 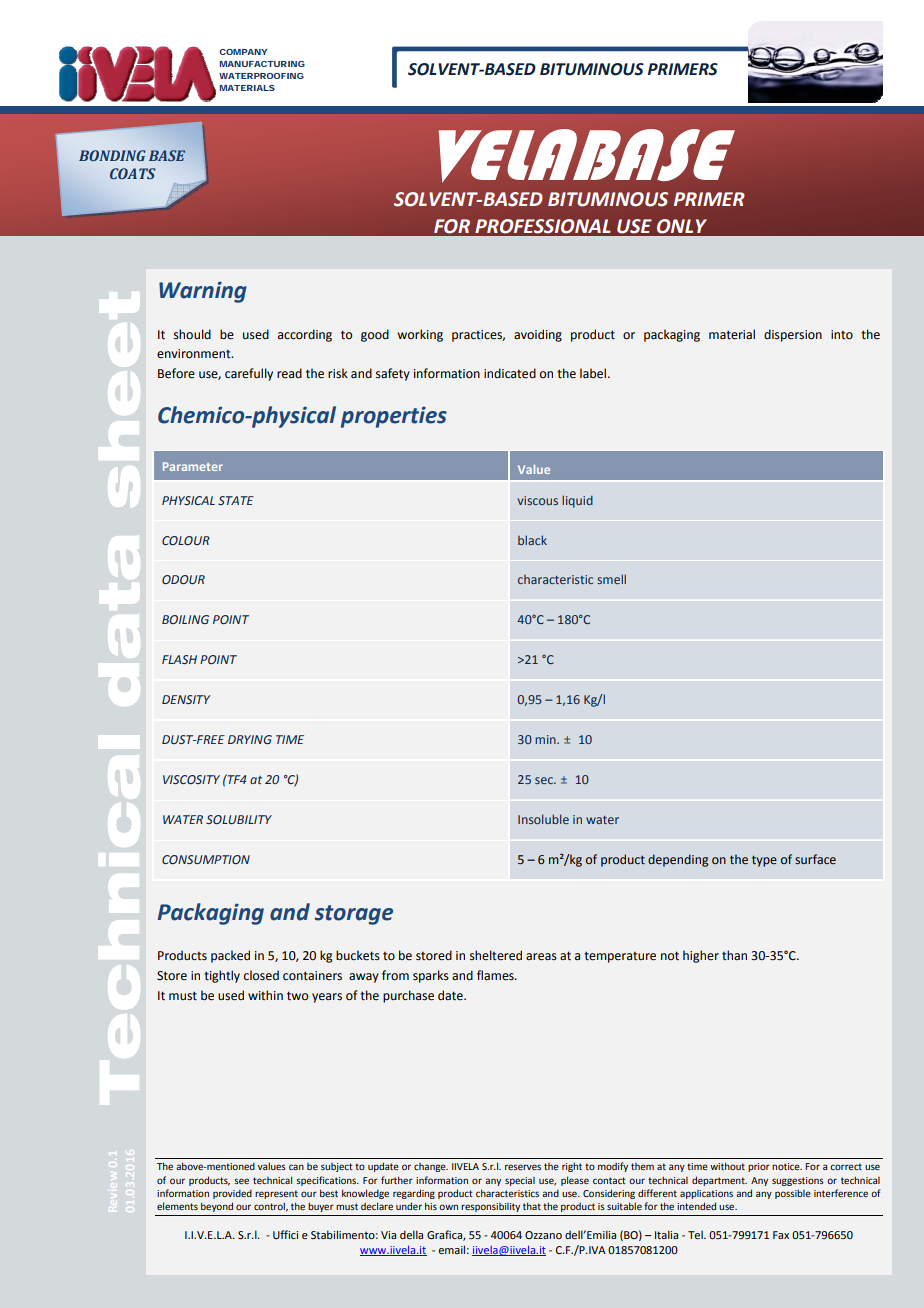 What do you see at coordinates (793, 335) in the screenshot?
I see `dispersion` at bounding box center [793, 335].
